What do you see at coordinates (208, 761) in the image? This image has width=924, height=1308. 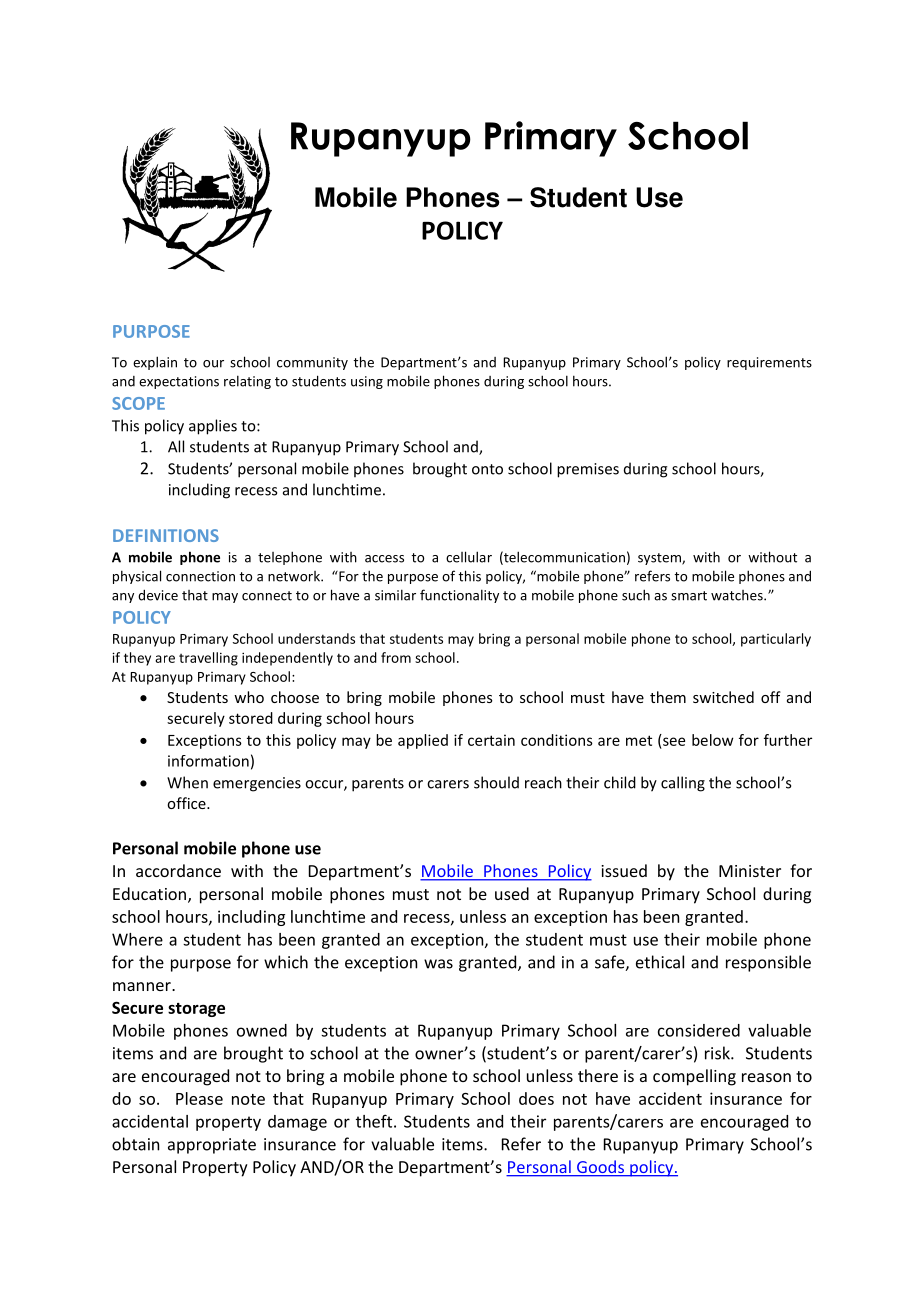 I see `information` at bounding box center [208, 761].
